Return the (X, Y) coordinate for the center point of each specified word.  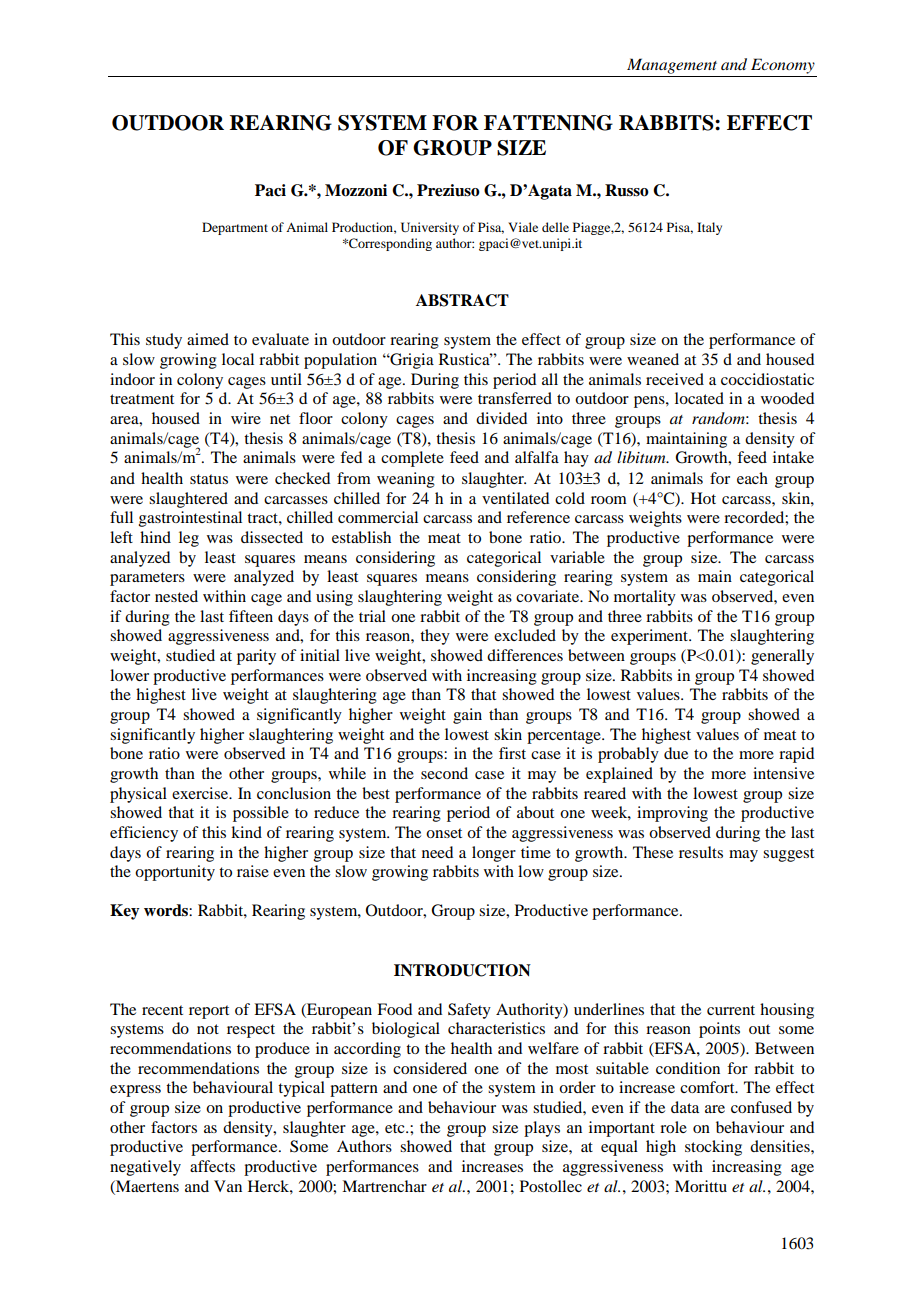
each (752, 478)
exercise (201, 793)
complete (412, 459)
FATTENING (548, 123)
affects (212, 1166)
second (444, 773)
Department (235, 228)
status (209, 479)
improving (672, 814)
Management (672, 66)
